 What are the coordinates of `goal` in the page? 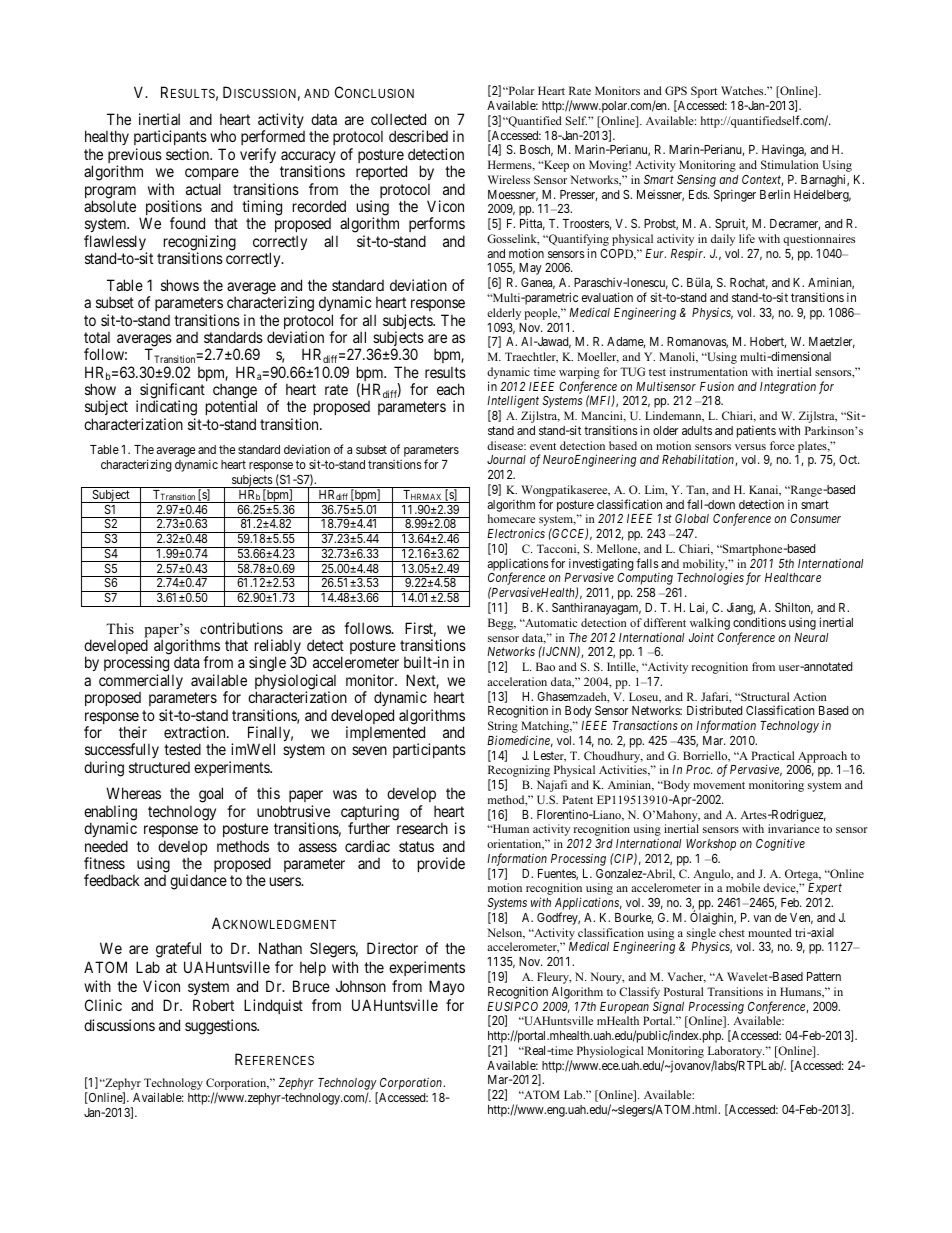 It's located at (211, 795).
